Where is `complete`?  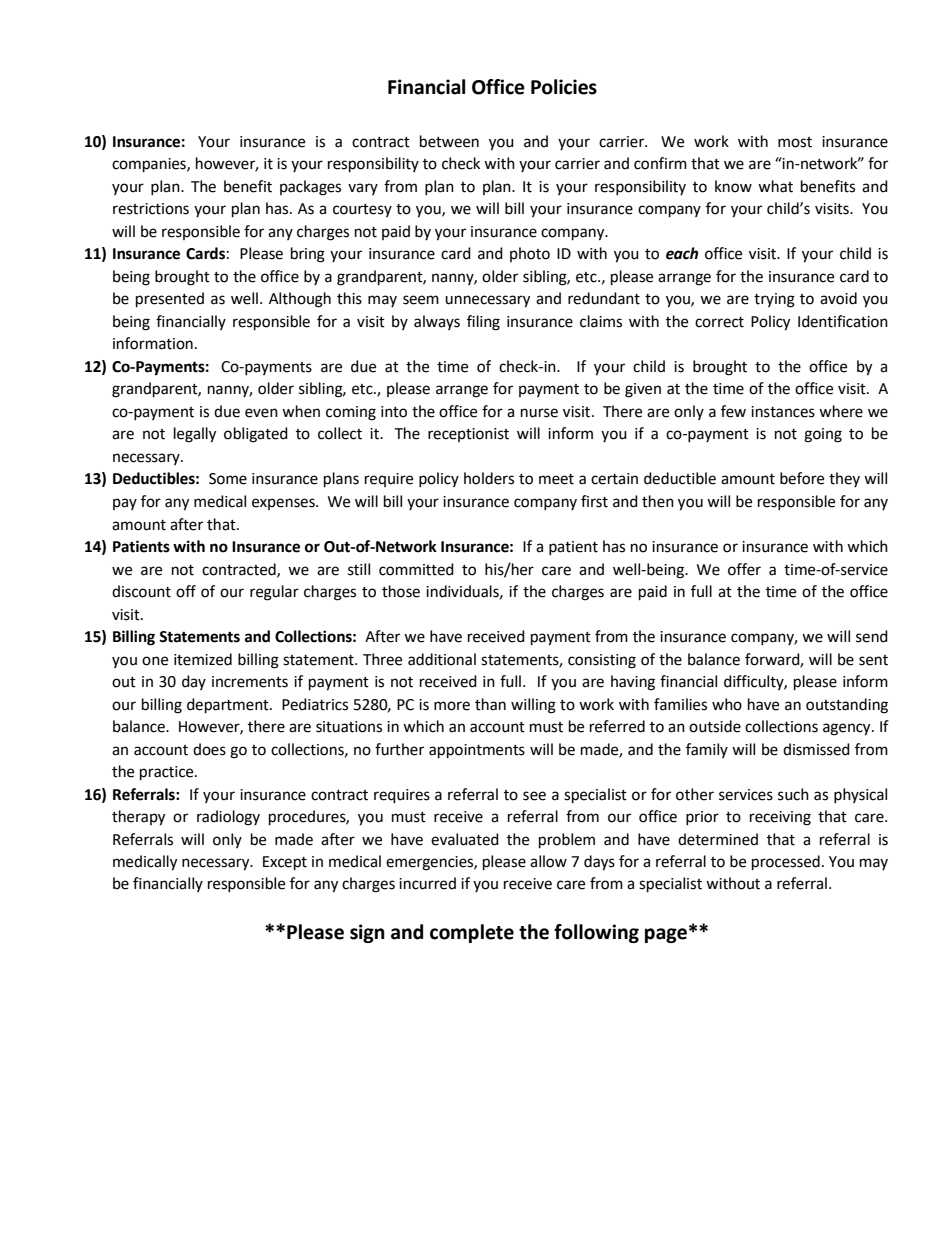
complete is located at coordinates (472, 933).
